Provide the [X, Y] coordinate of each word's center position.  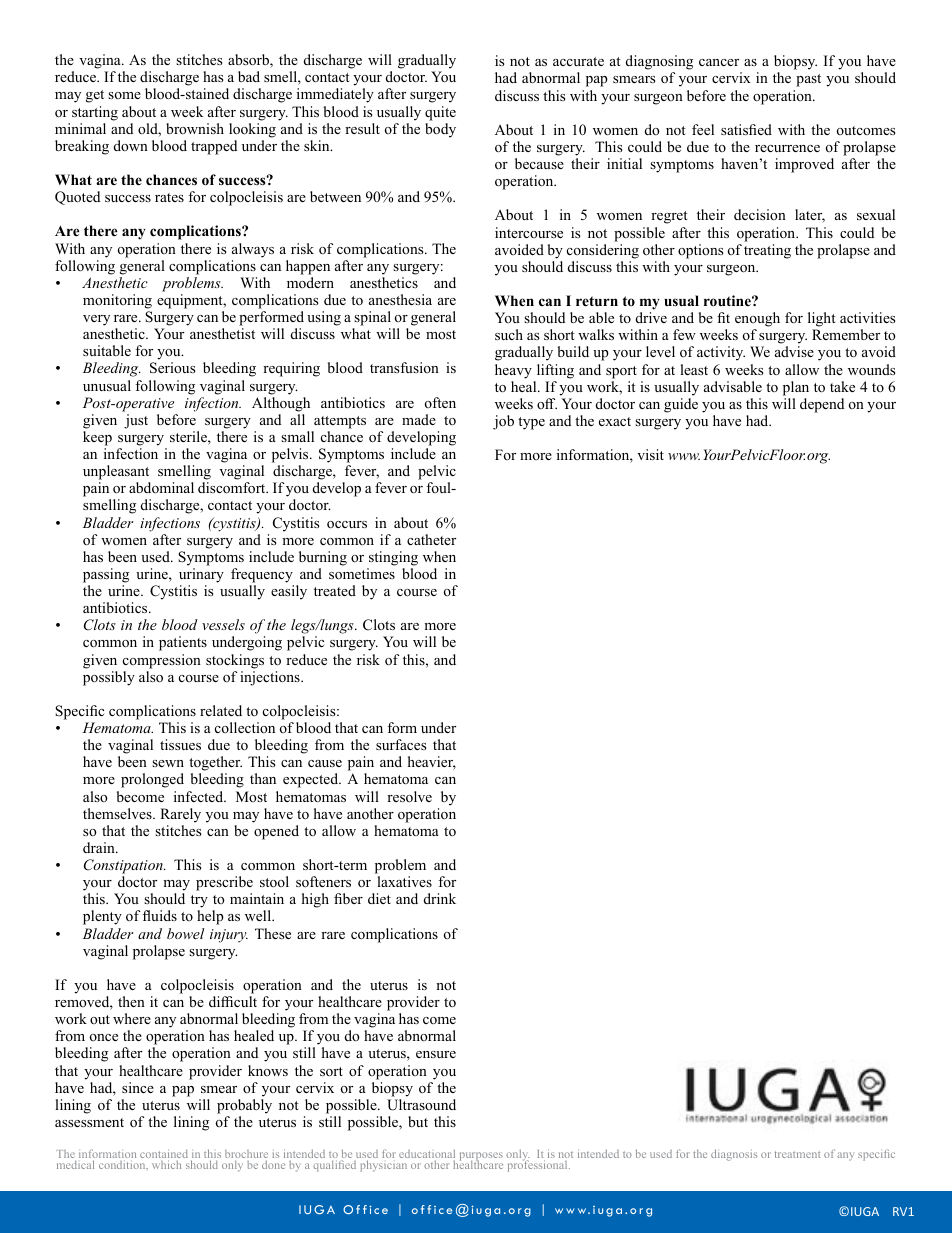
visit [650, 454]
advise [794, 351]
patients [183, 643]
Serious [172, 368]
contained [164, 1155]
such [509, 334]
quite [440, 113]
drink [440, 898]
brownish [195, 128]
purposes [481, 1158]
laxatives [404, 881]
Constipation [124, 866]
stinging [393, 558]
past [808, 80]
